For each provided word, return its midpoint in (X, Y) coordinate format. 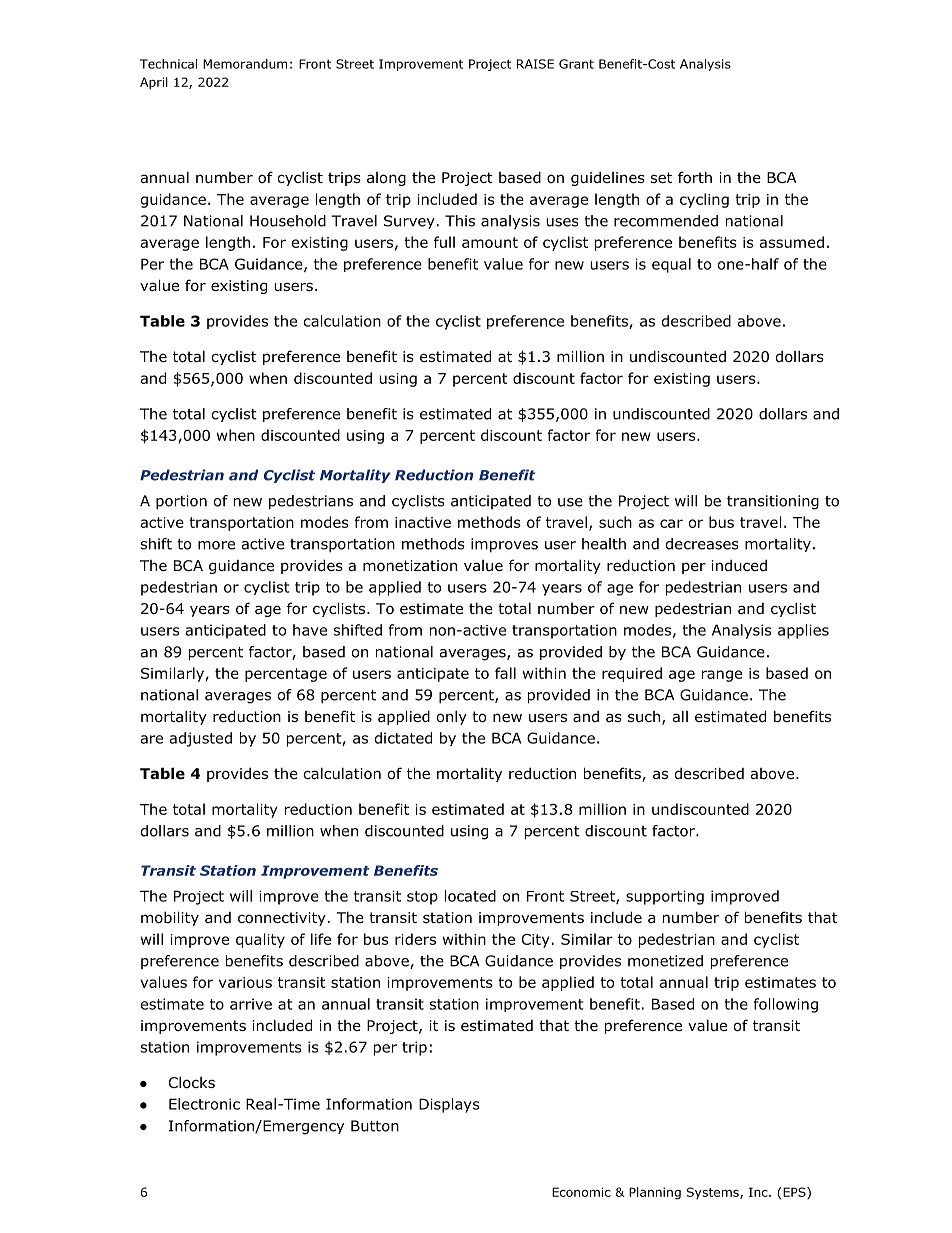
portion (181, 502)
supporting (665, 897)
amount (490, 242)
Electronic (204, 1104)
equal (671, 265)
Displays (449, 1105)
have (310, 630)
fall (505, 673)
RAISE (535, 64)
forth (695, 177)
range (722, 676)
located (470, 896)
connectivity (282, 919)
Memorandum (245, 64)
